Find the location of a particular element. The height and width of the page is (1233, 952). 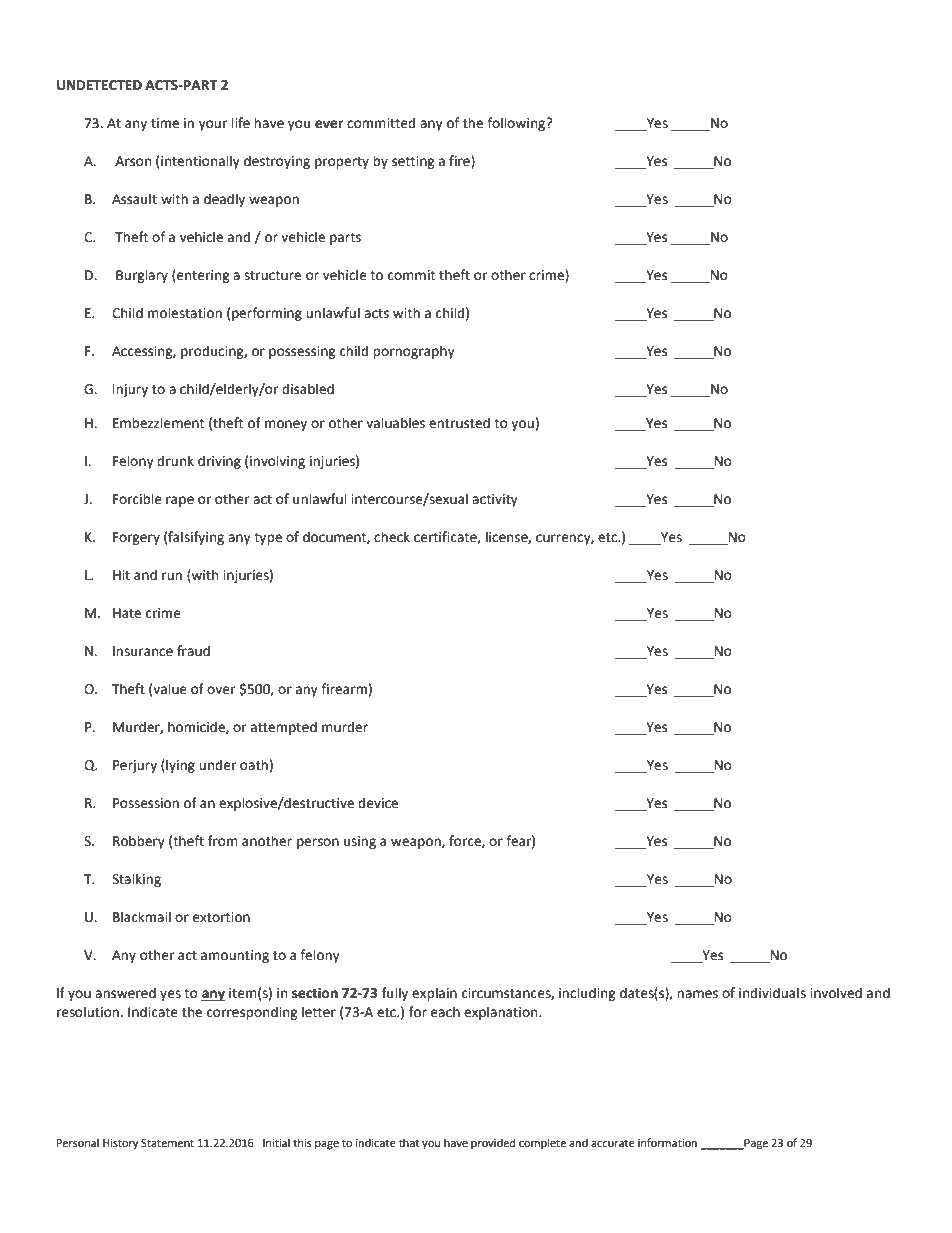

Possession is located at coordinates (146, 803).
